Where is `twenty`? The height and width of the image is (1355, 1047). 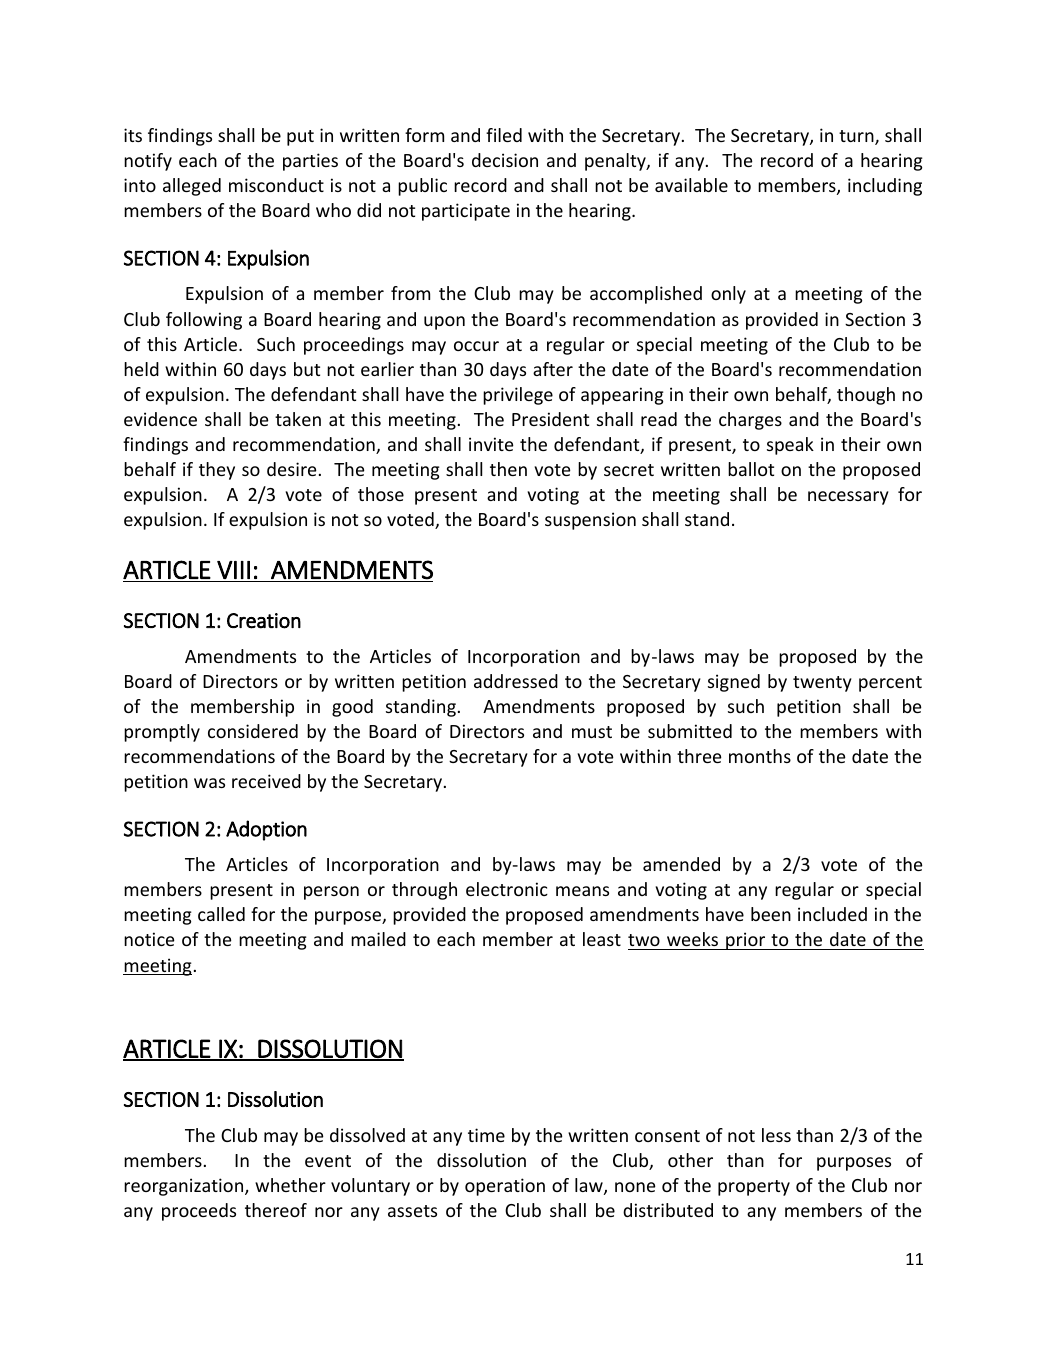 twenty is located at coordinates (822, 684).
